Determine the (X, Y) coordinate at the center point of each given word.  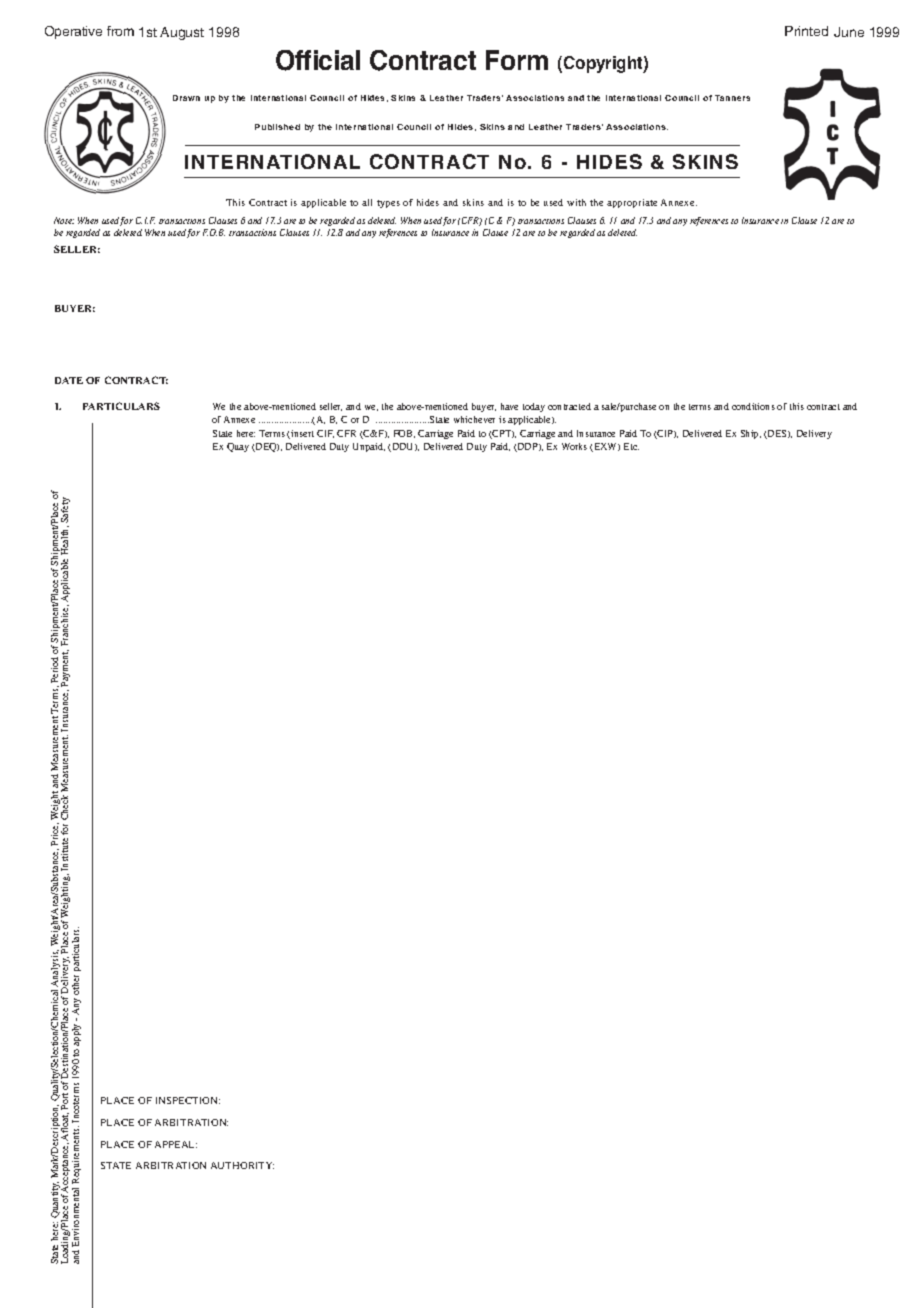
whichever (474, 419)
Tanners (732, 98)
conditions (753, 406)
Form (517, 60)
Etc (631, 446)
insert (301, 434)
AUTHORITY (242, 1165)
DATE (69, 380)
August (182, 33)
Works (574, 446)
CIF (325, 434)
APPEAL (176, 1144)
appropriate (632, 203)
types (388, 204)
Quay (238, 447)
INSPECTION (188, 1100)
